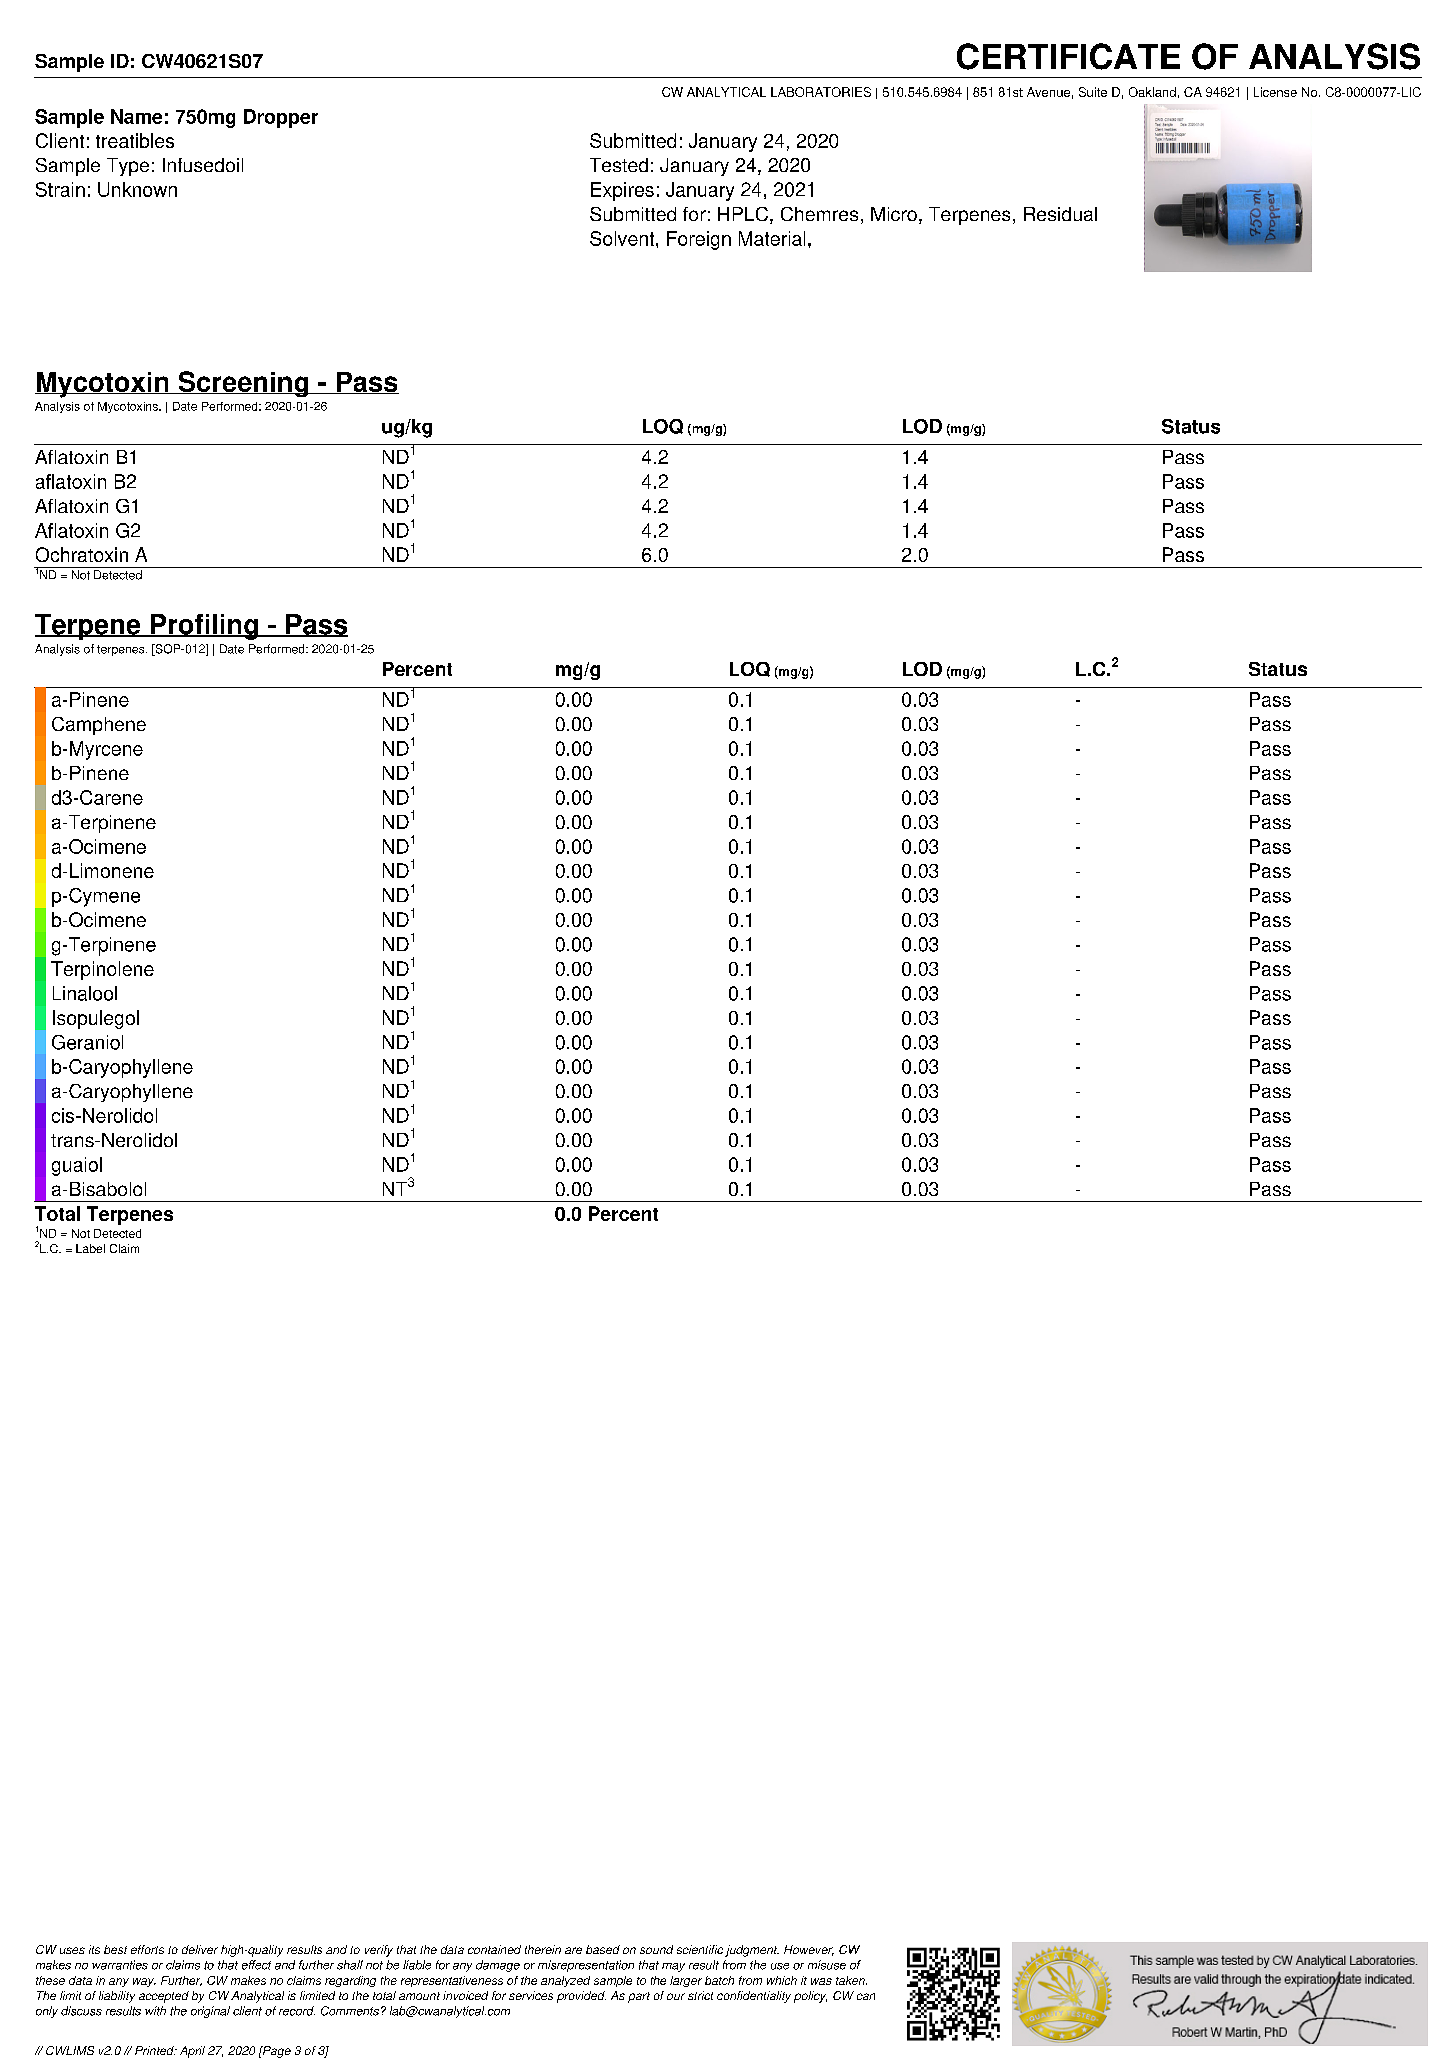 The width and height of the page is (1456, 2060). What do you see at coordinates (809, 1950) in the page?
I see `However` at bounding box center [809, 1950].
